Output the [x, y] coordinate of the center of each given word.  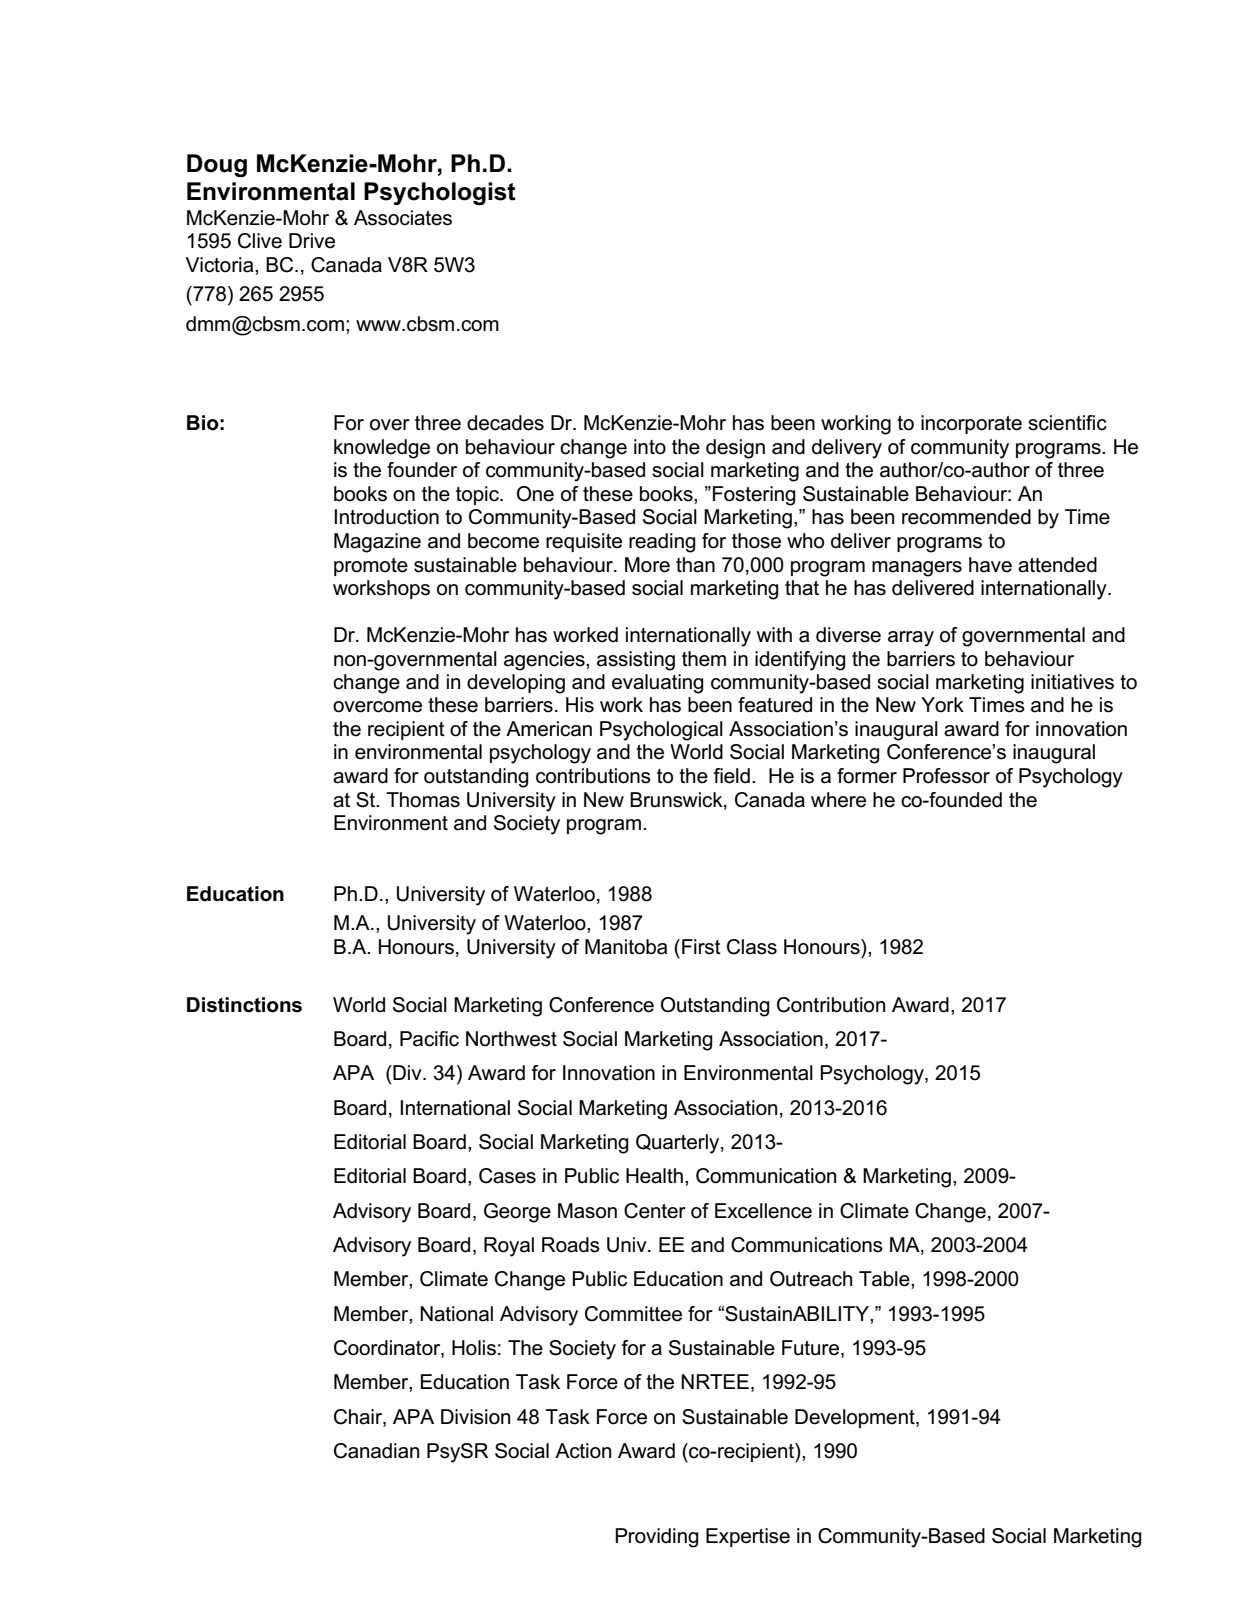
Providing [657, 1538]
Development [856, 1418]
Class [752, 947]
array [911, 639]
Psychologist [440, 193]
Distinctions [244, 1005]
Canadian [376, 1451]
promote [371, 567]
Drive [312, 241]
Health [654, 1176]
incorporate [971, 424]
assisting [636, 661]
